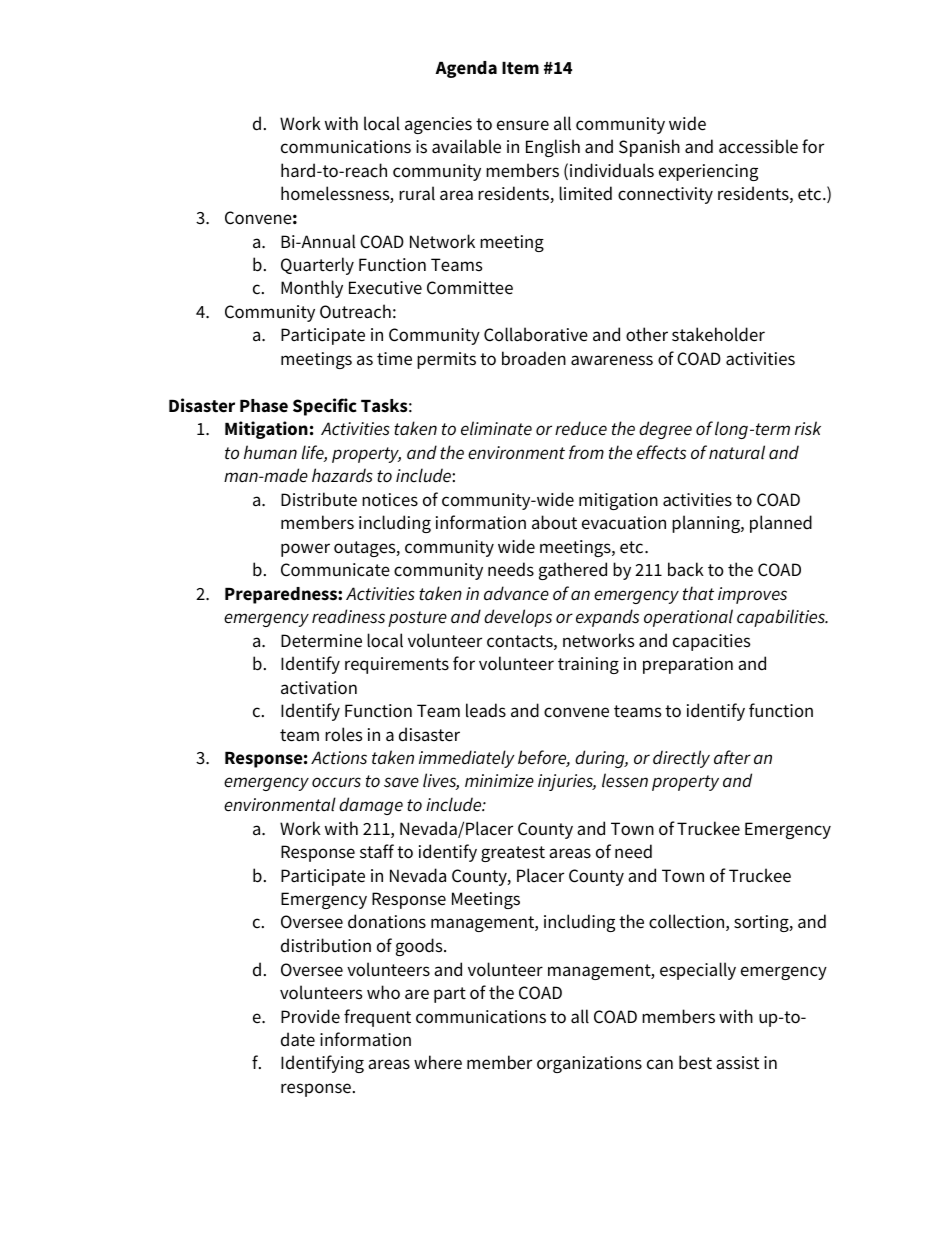  What do you see at coordinates (335, 570) in the page?
I see `Communicate` at bounding box center [335, 570].
